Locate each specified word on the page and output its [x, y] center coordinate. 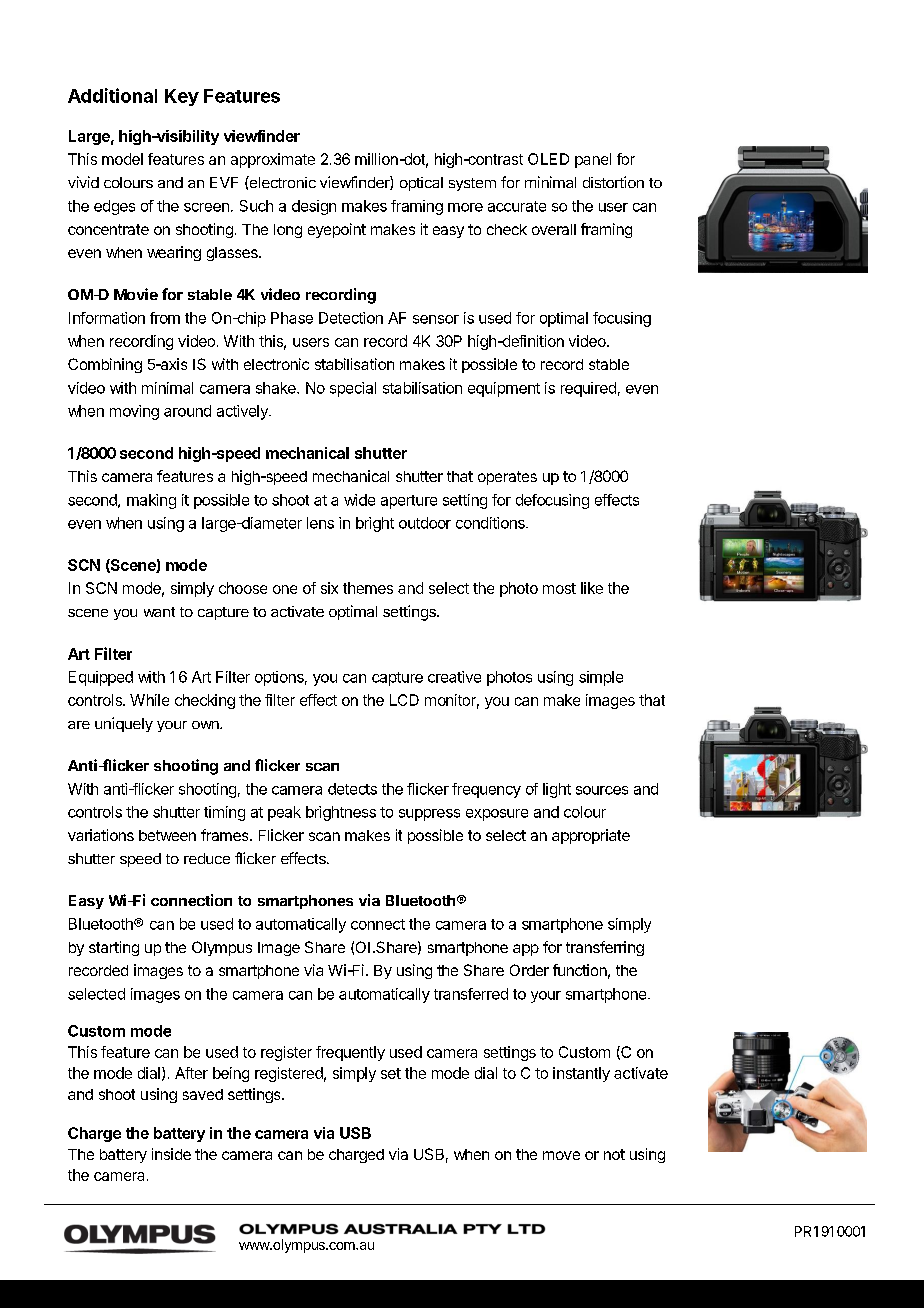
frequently [350, 1053]
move [561, 1155]
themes [368, 588]
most [559, 588]
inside [171, 1154]
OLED [548, 159]
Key [182, 97]
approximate [273, 160]
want [159, 612]
